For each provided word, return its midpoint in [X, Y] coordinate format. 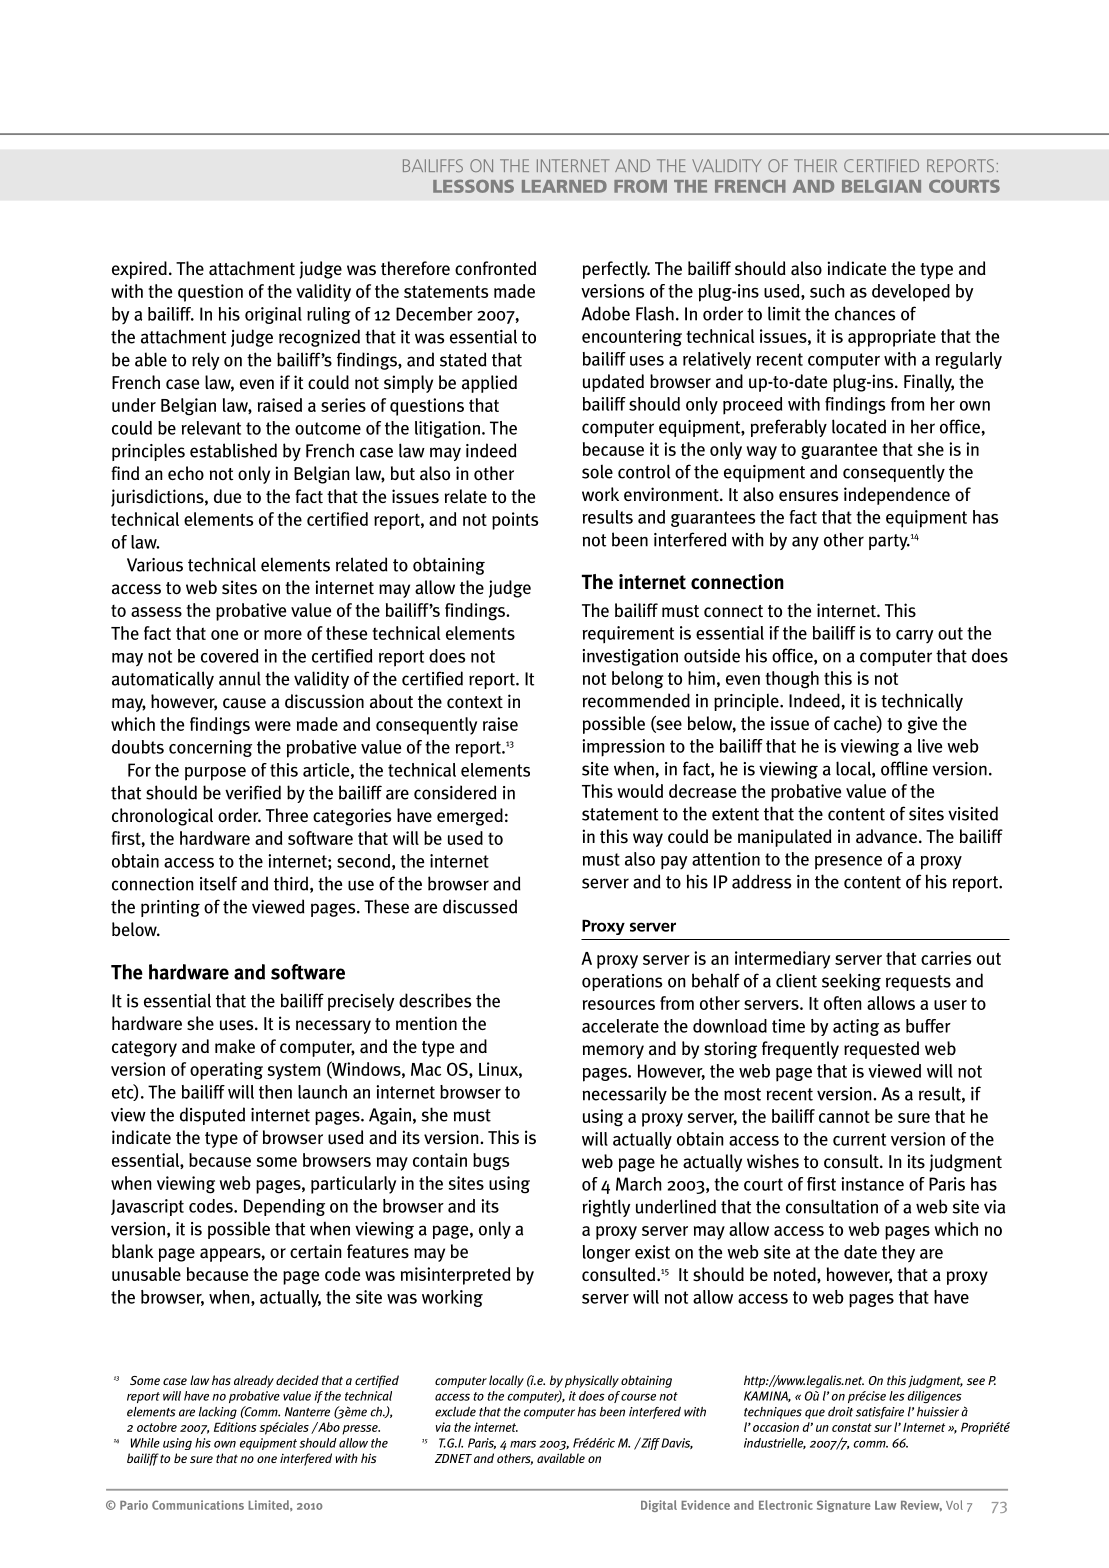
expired [139, 270]
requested [881, 1050]
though [792, 680]
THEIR [815, 165]
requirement [628, 634]
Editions [235, 1427]
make [235, 1046]
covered [229, 656]
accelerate [620, 1026]
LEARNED [564, 186]
